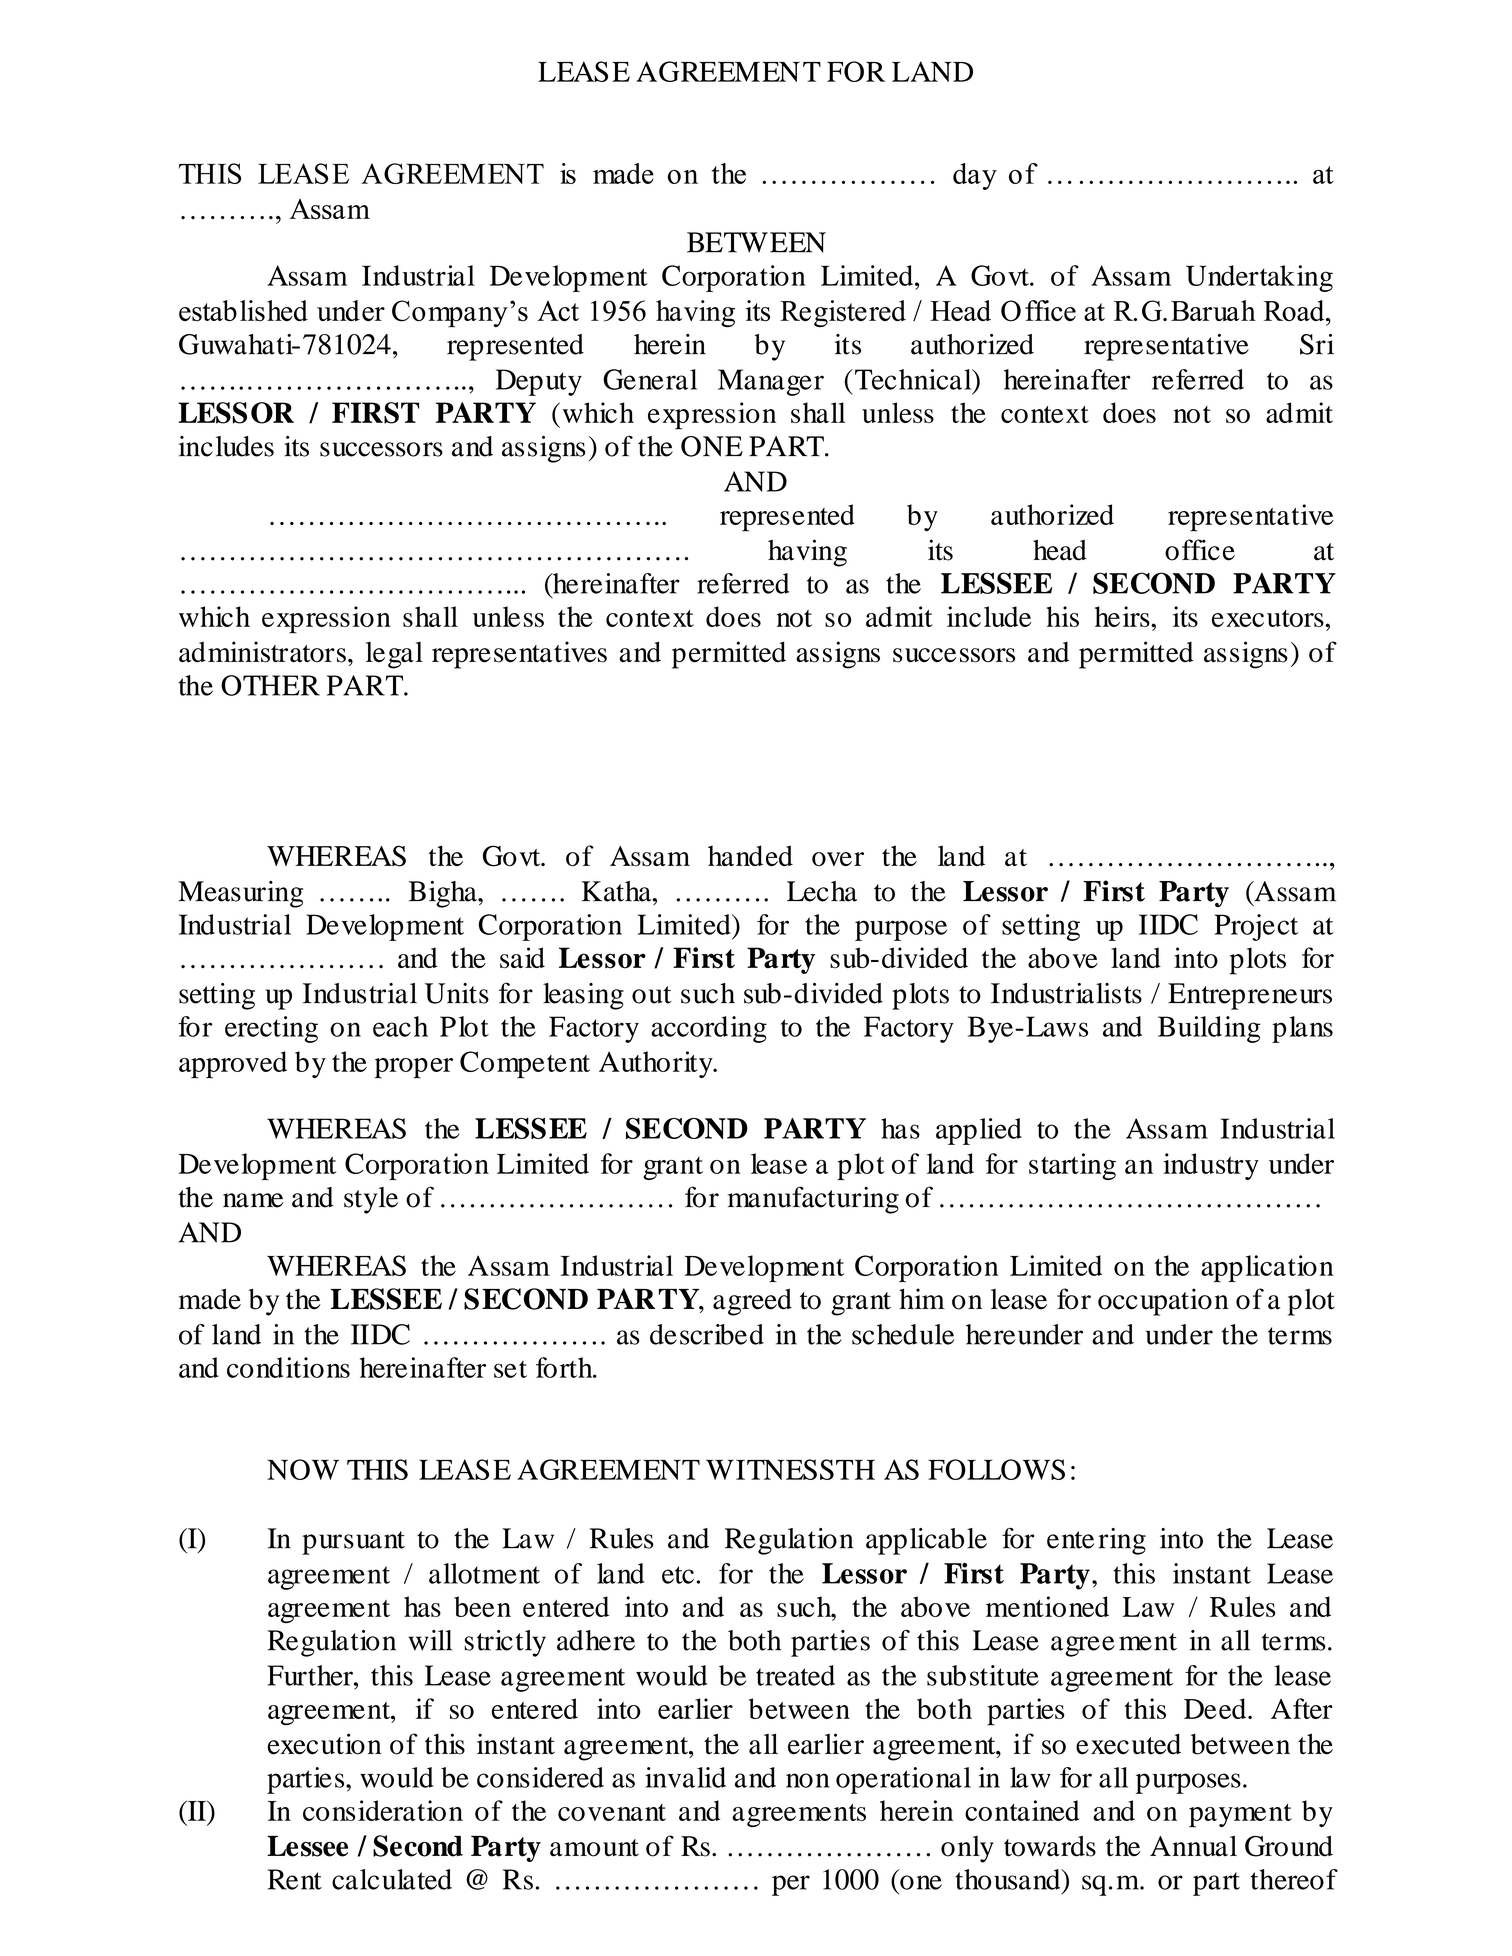 The width and height of the image is (1512, 1956). I want to click on consideration, so click(383, 1810).
